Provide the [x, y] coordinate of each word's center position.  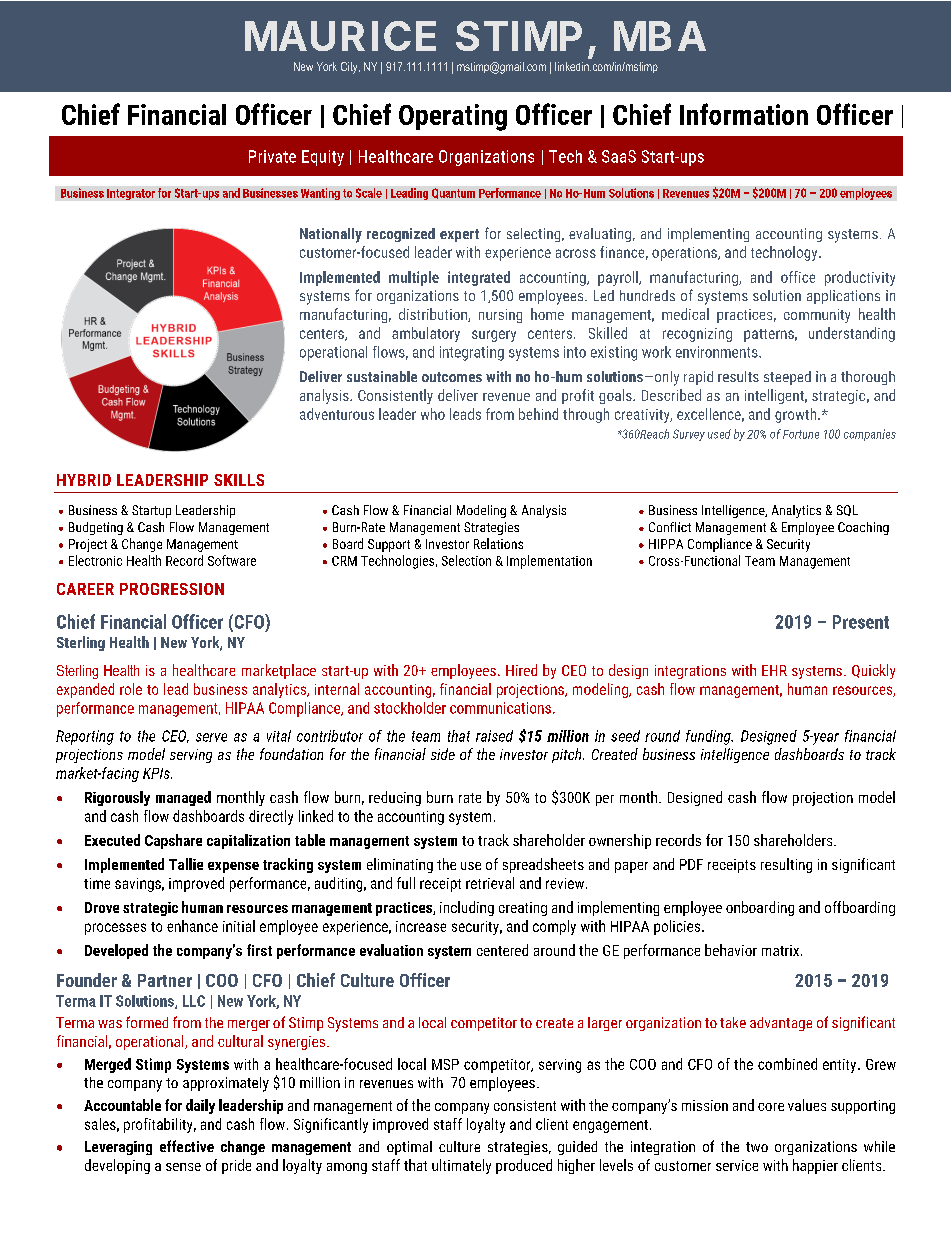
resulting [786, 865]
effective [187, 1146]
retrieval [490, 883]
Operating [453, 117]
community [817, 316]
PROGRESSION [172, 589]
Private [272, 156]
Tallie [186, 864]
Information [744, 114]
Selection [466, 560]
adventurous [337, 414]
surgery [494, 336]
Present [861, 622]
